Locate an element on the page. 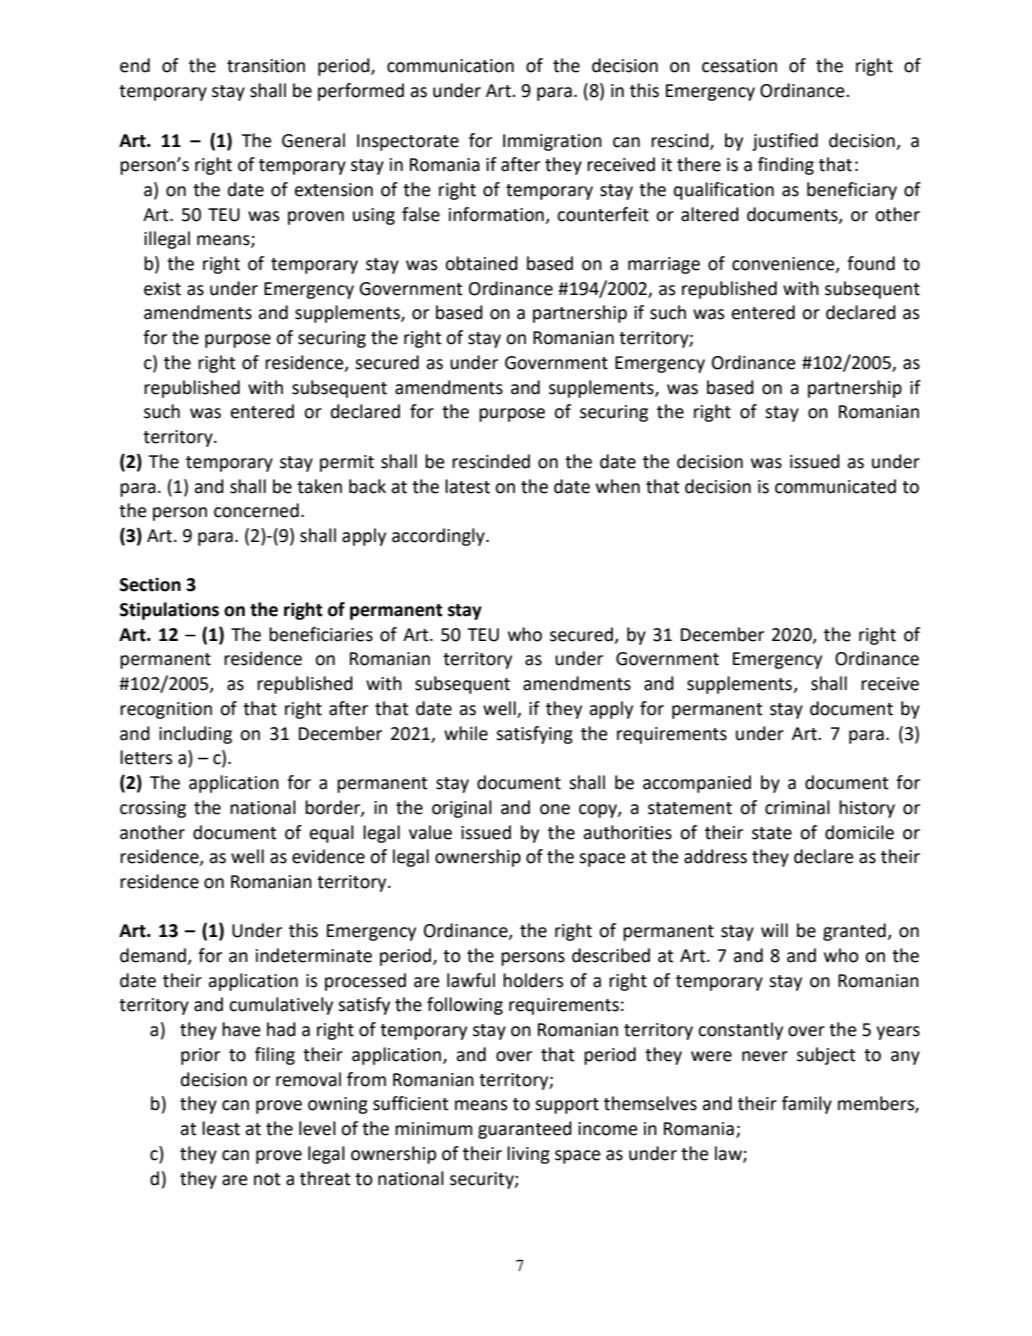 This document has width=1032, height=1336. transition is located at coordinates (266, 66).
